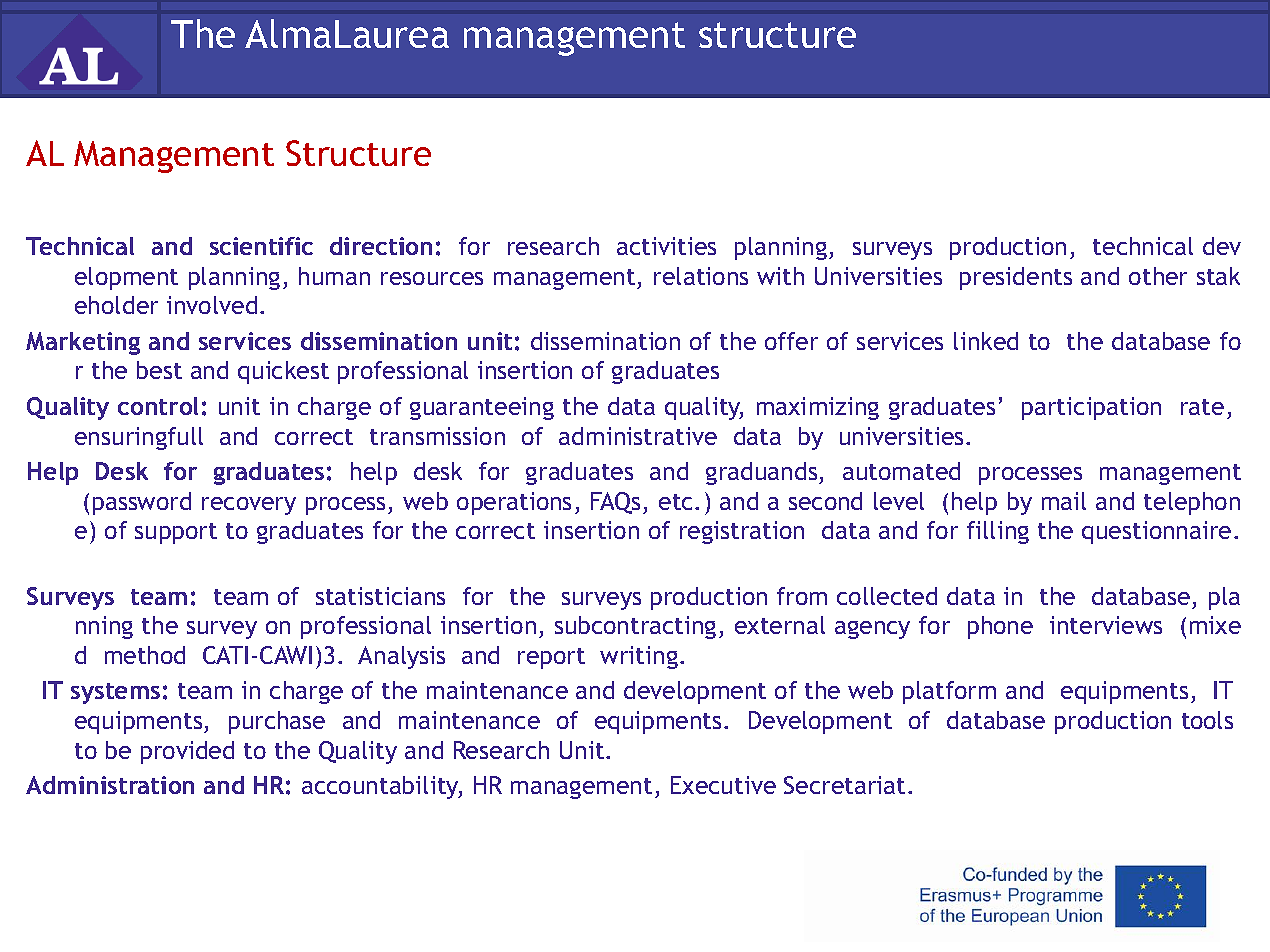  I want to click on Executive, so click(723, 785).
